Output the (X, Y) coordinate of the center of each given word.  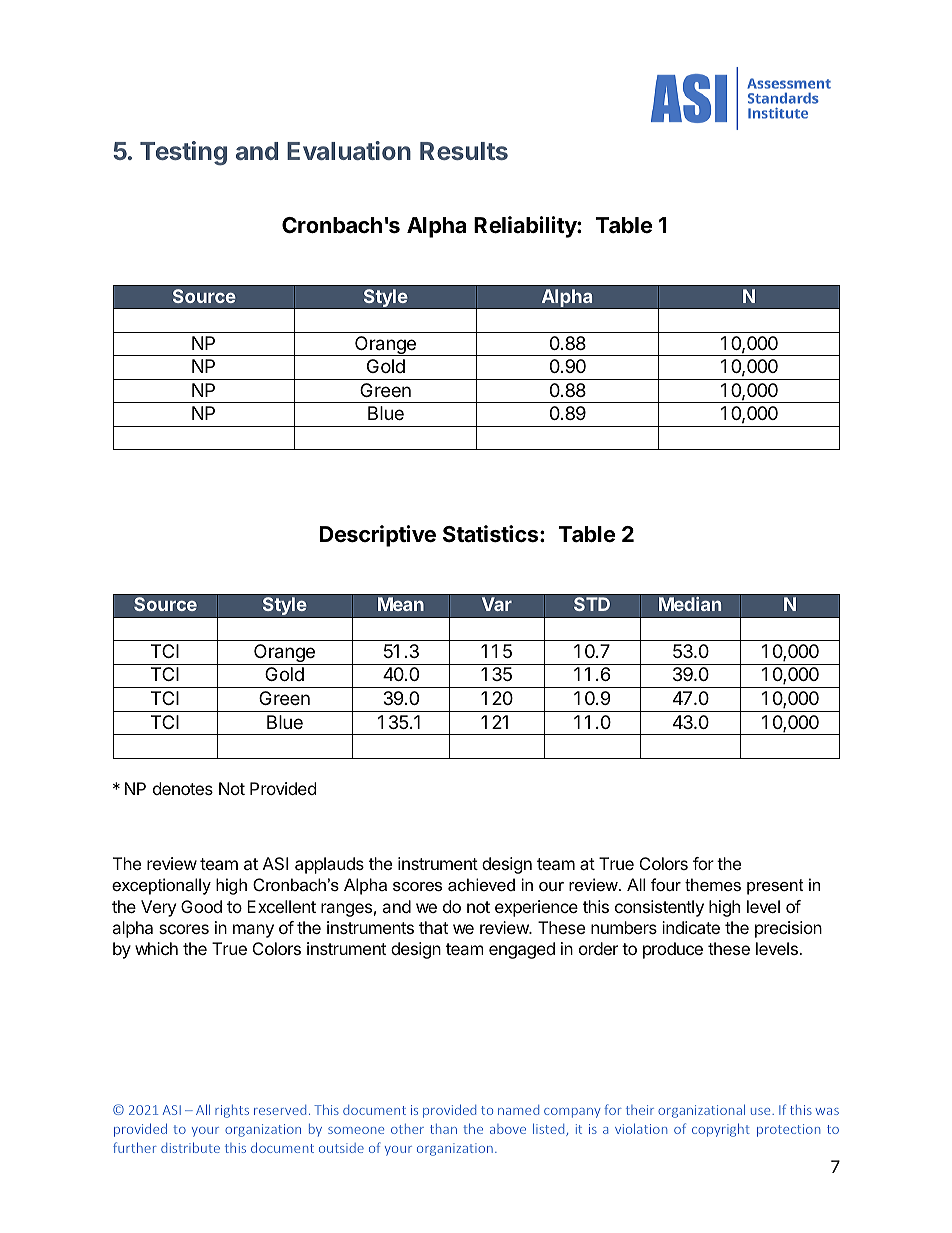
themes (713, 884)
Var (497, 604)
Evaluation (349, 150)
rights (232, 1111)
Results (464, 151)
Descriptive (378, 536)
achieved (481, 884)
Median (690, 604)
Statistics (492, 534)
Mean (401, 604)
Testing (183, 153)
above (508, 1129)
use (762, 1111)
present (775, 887)
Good (201, 906)
